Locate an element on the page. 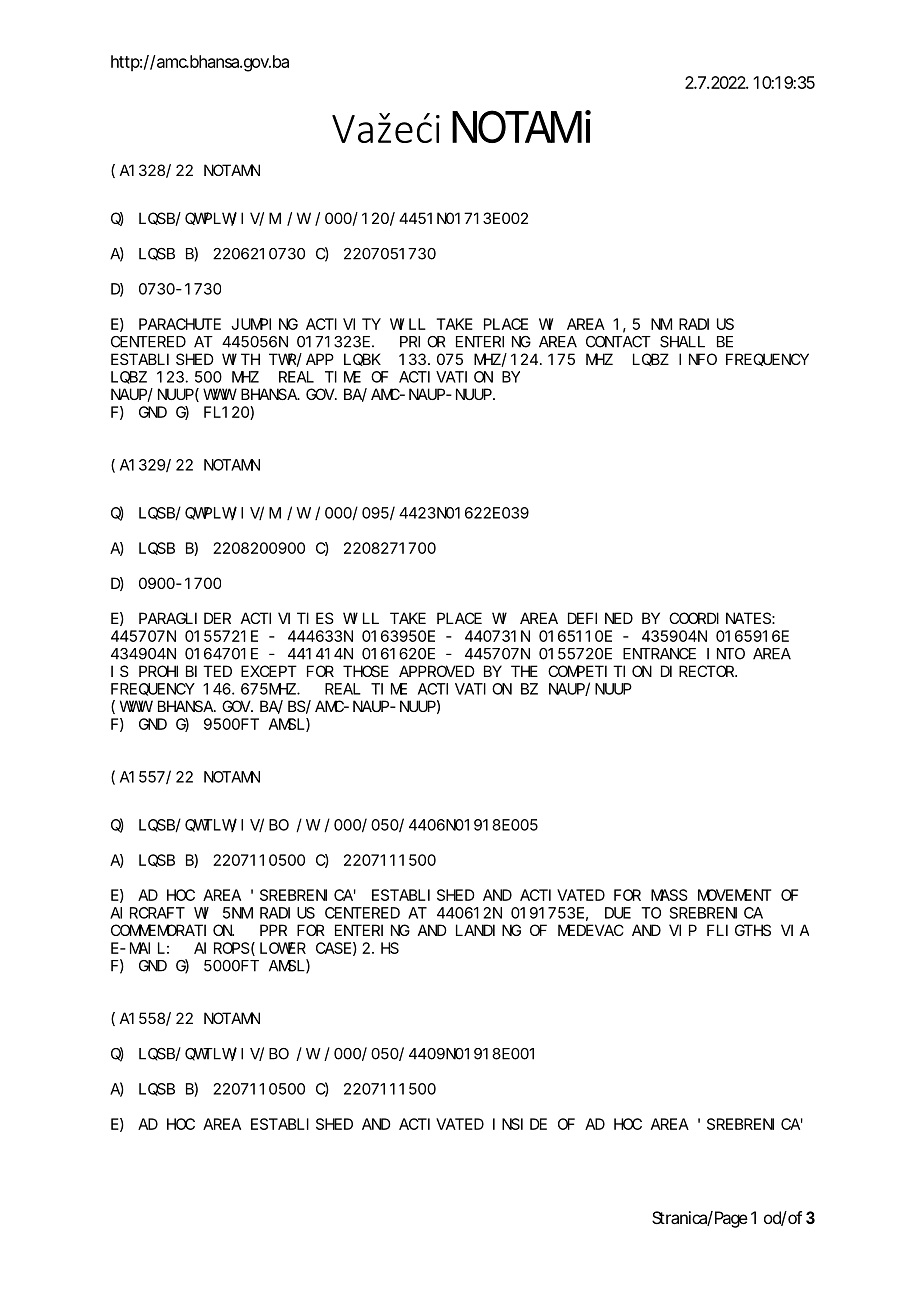 This page has height=1308, width=924. MOVEMENT is located at coordinates (734, 895).
